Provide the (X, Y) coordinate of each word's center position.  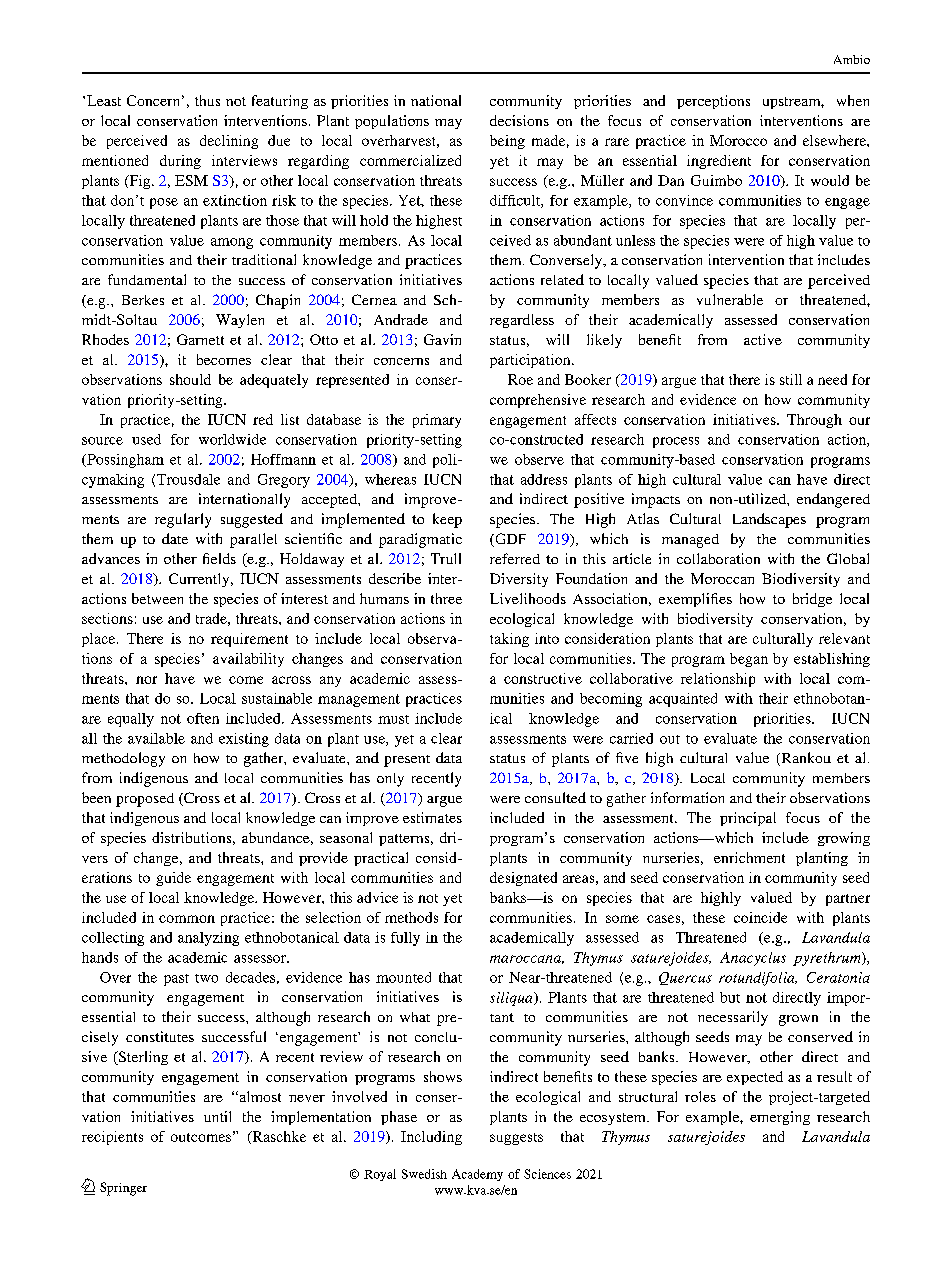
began (749, 660)
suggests (516, 1139)
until (217, 1116)
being (507, 142)
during (180, 162)
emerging (780, 1118)
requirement (249, 640)
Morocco (738, 140)
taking (509, 640)
